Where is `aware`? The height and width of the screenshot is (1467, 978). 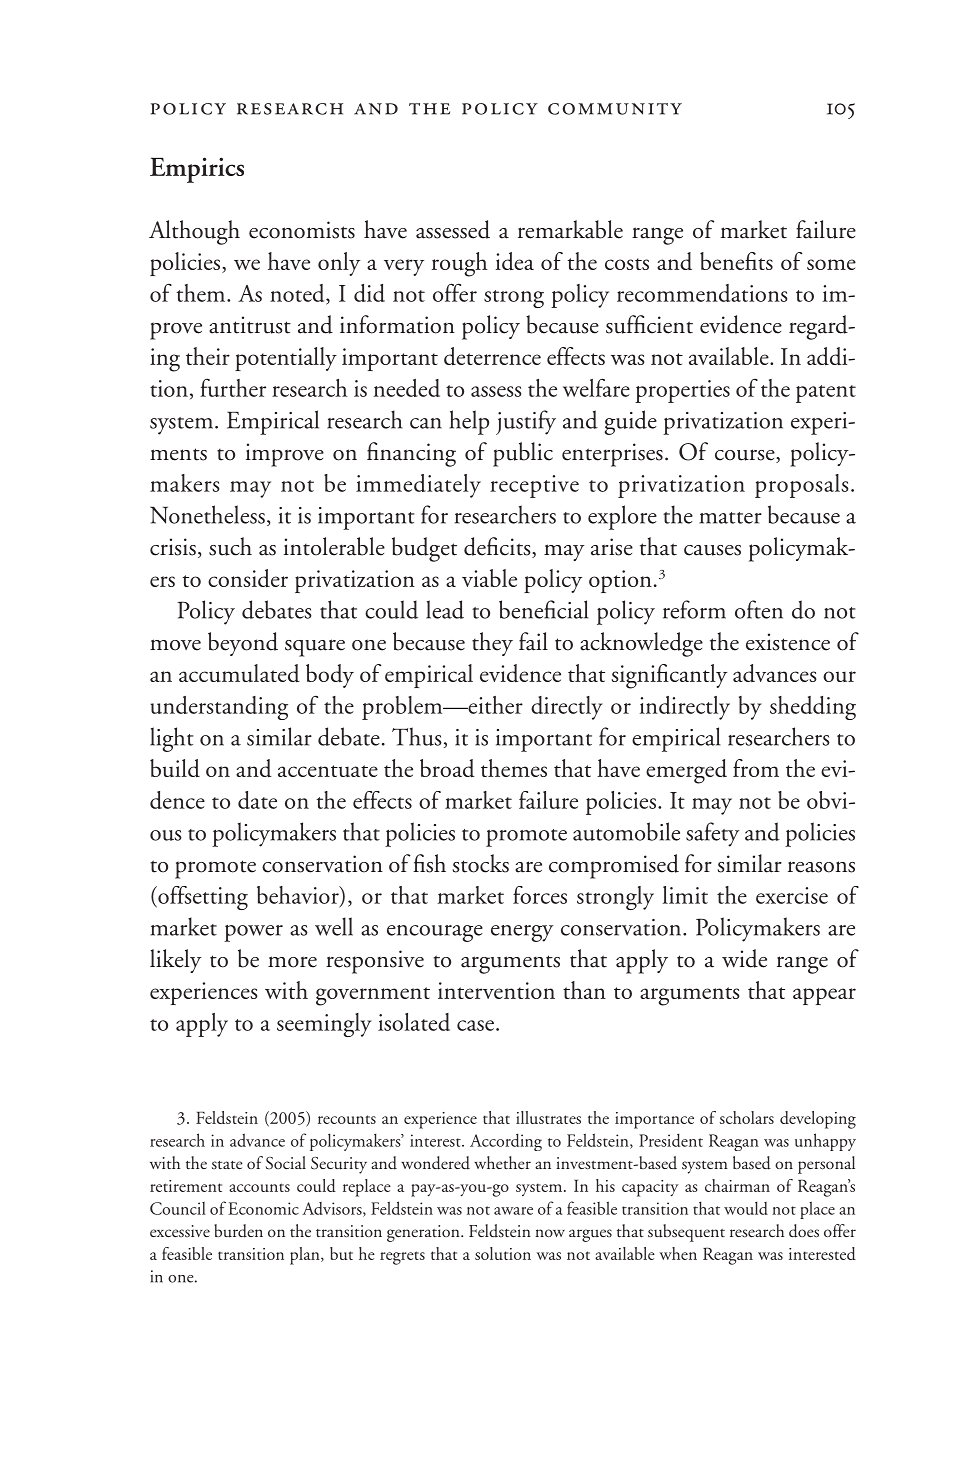 aware is located at coordinates (513, 1211).
